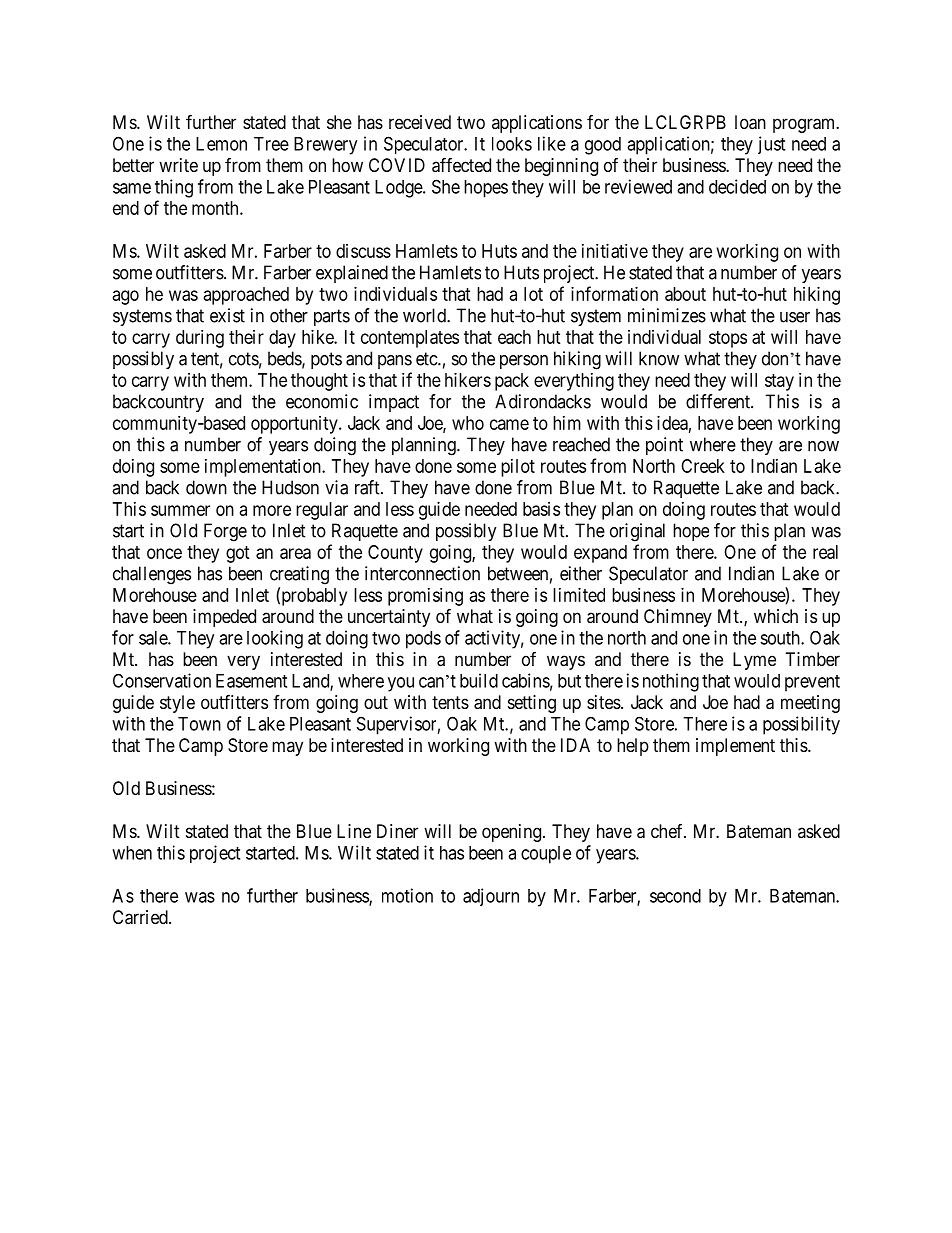 The width and height of the screenshot is (952, 1233). What do you see at coordinates (225, 532) in the screenshot?
I see `Forge` at bounding box center [225, 532].
